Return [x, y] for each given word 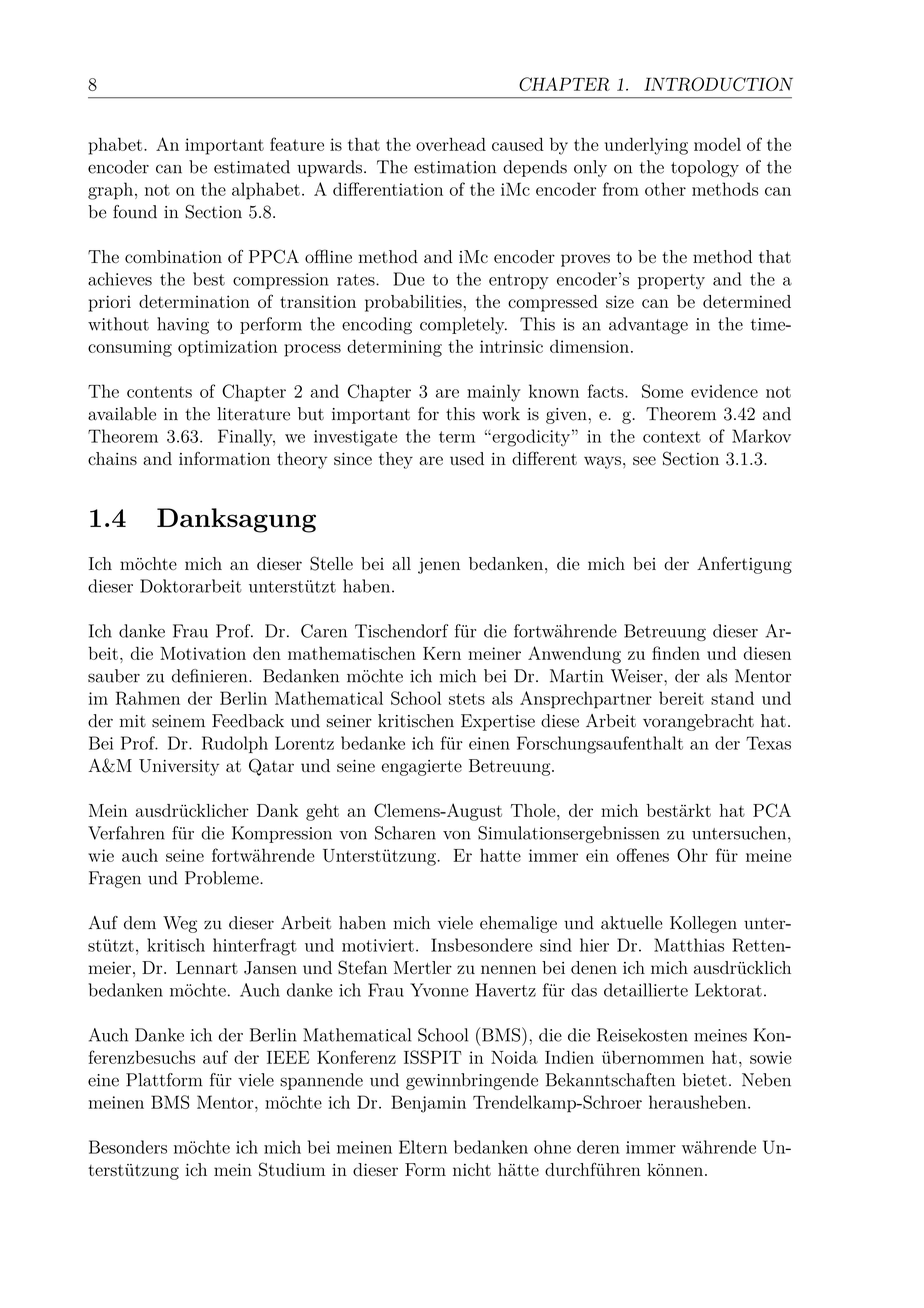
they [396, 460]
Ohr [692, 855]
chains [112, 458]
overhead [451, 144]
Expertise [498, 722]
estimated [252, 167]
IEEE [288, 1057]
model [717, 144]
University [179, 767]
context [672, 437]
